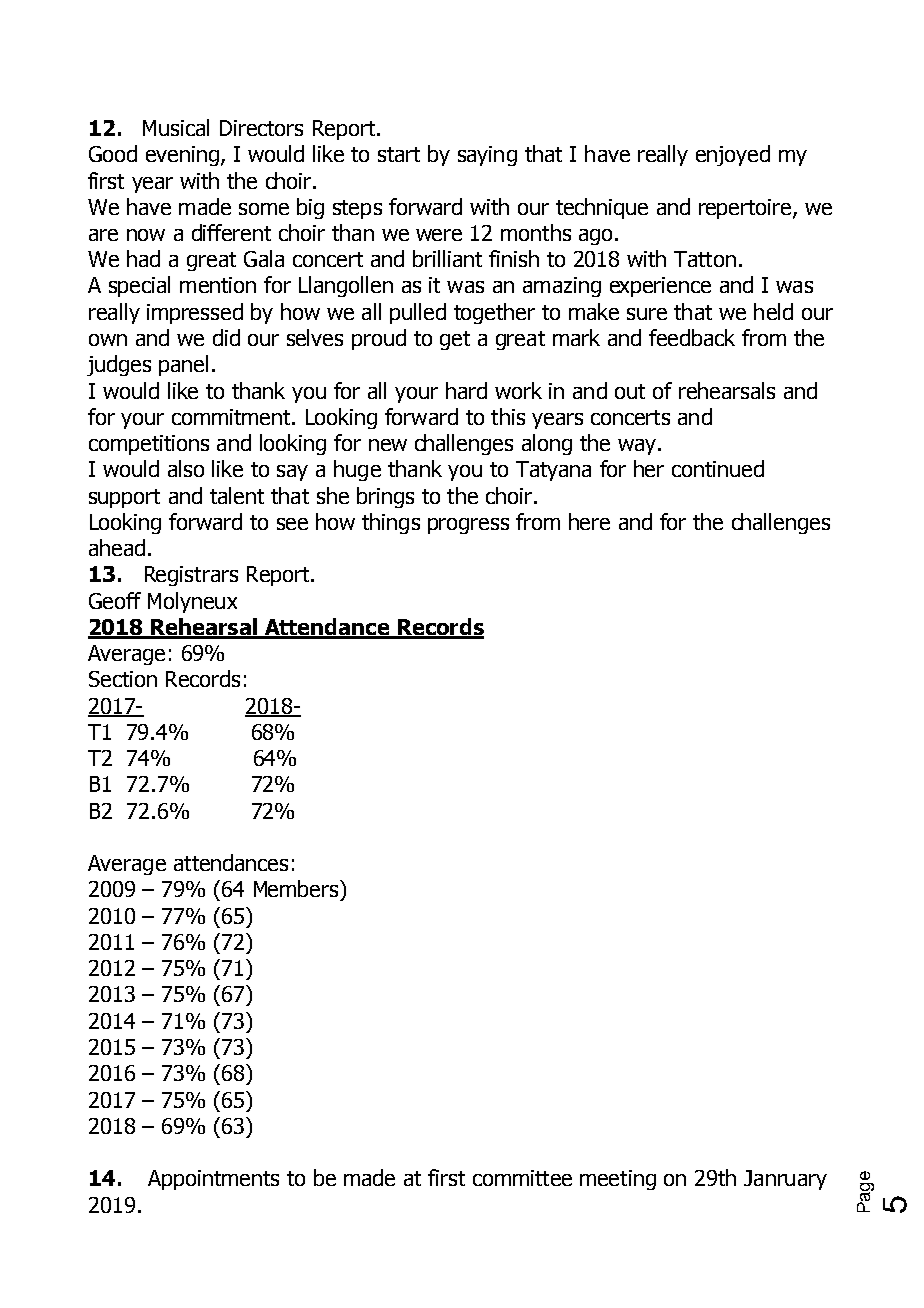  I want to click on start, so click(399, 154).
